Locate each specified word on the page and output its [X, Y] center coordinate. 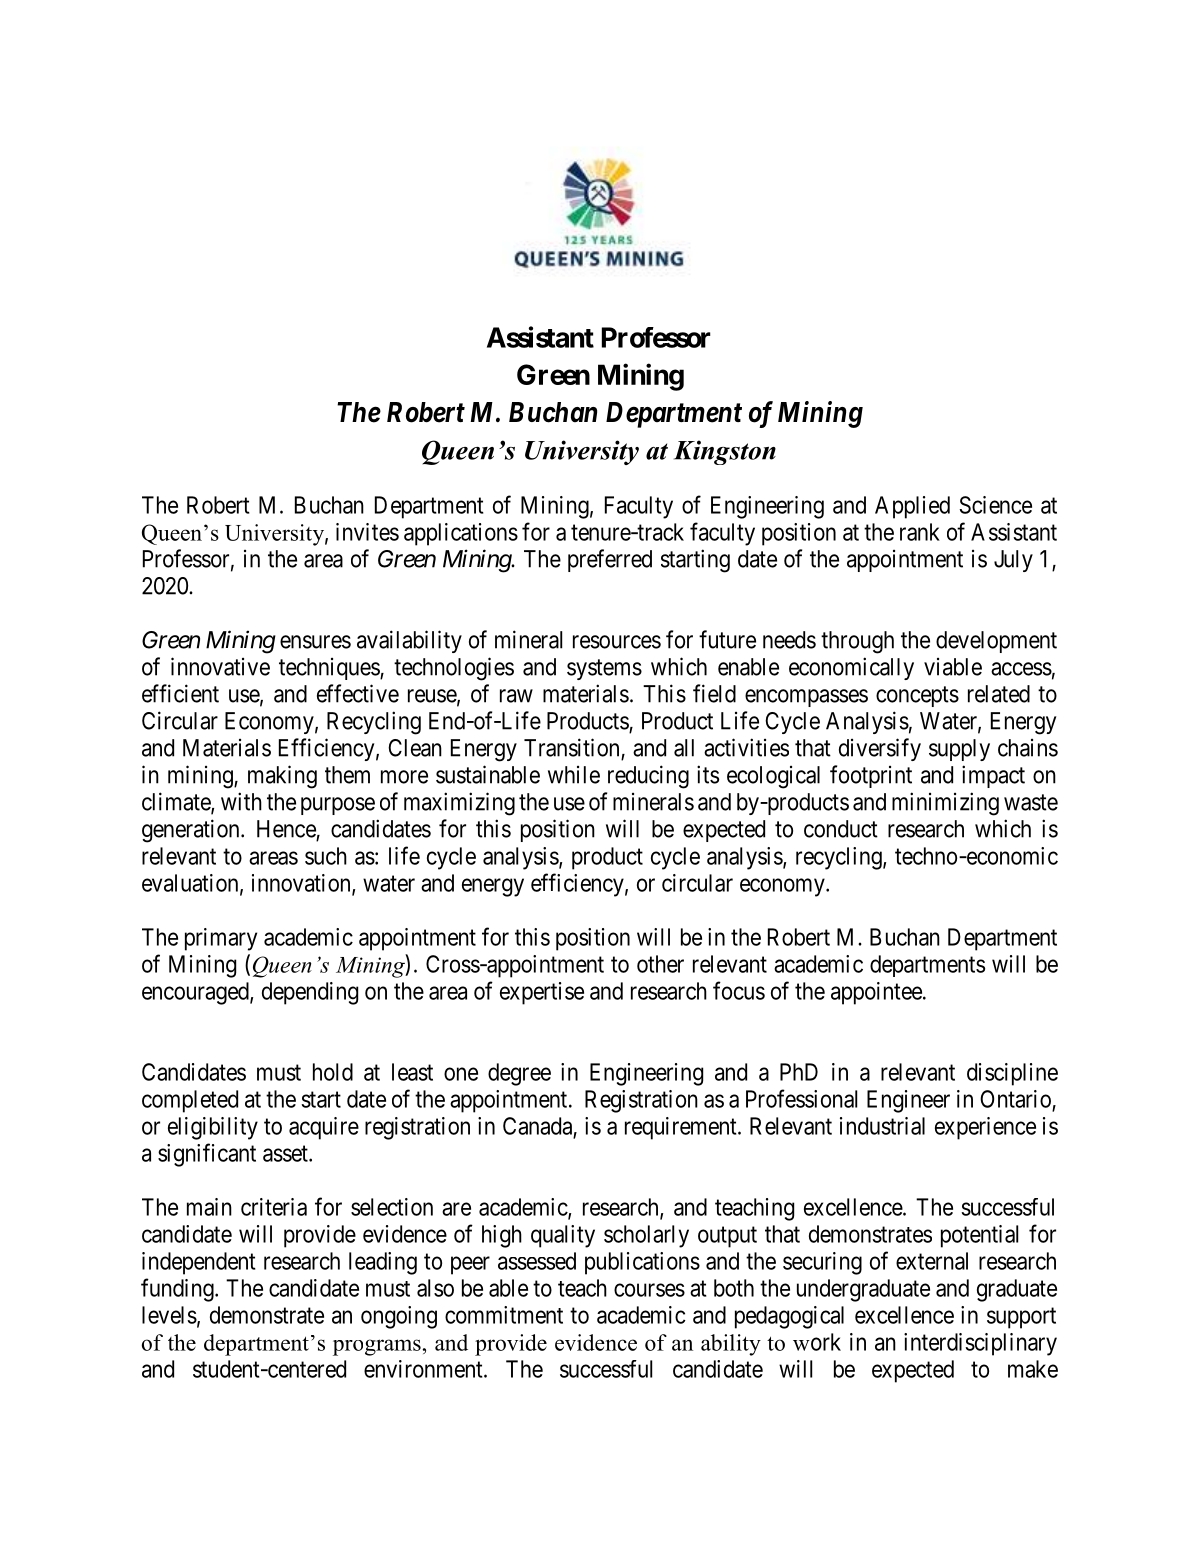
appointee [876, 993]
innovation [302, 884]
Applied [912, 507]
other [660, 964]
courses [649, 1290]
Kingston [725, 452]
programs [377, 1347]
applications [461, 534]
